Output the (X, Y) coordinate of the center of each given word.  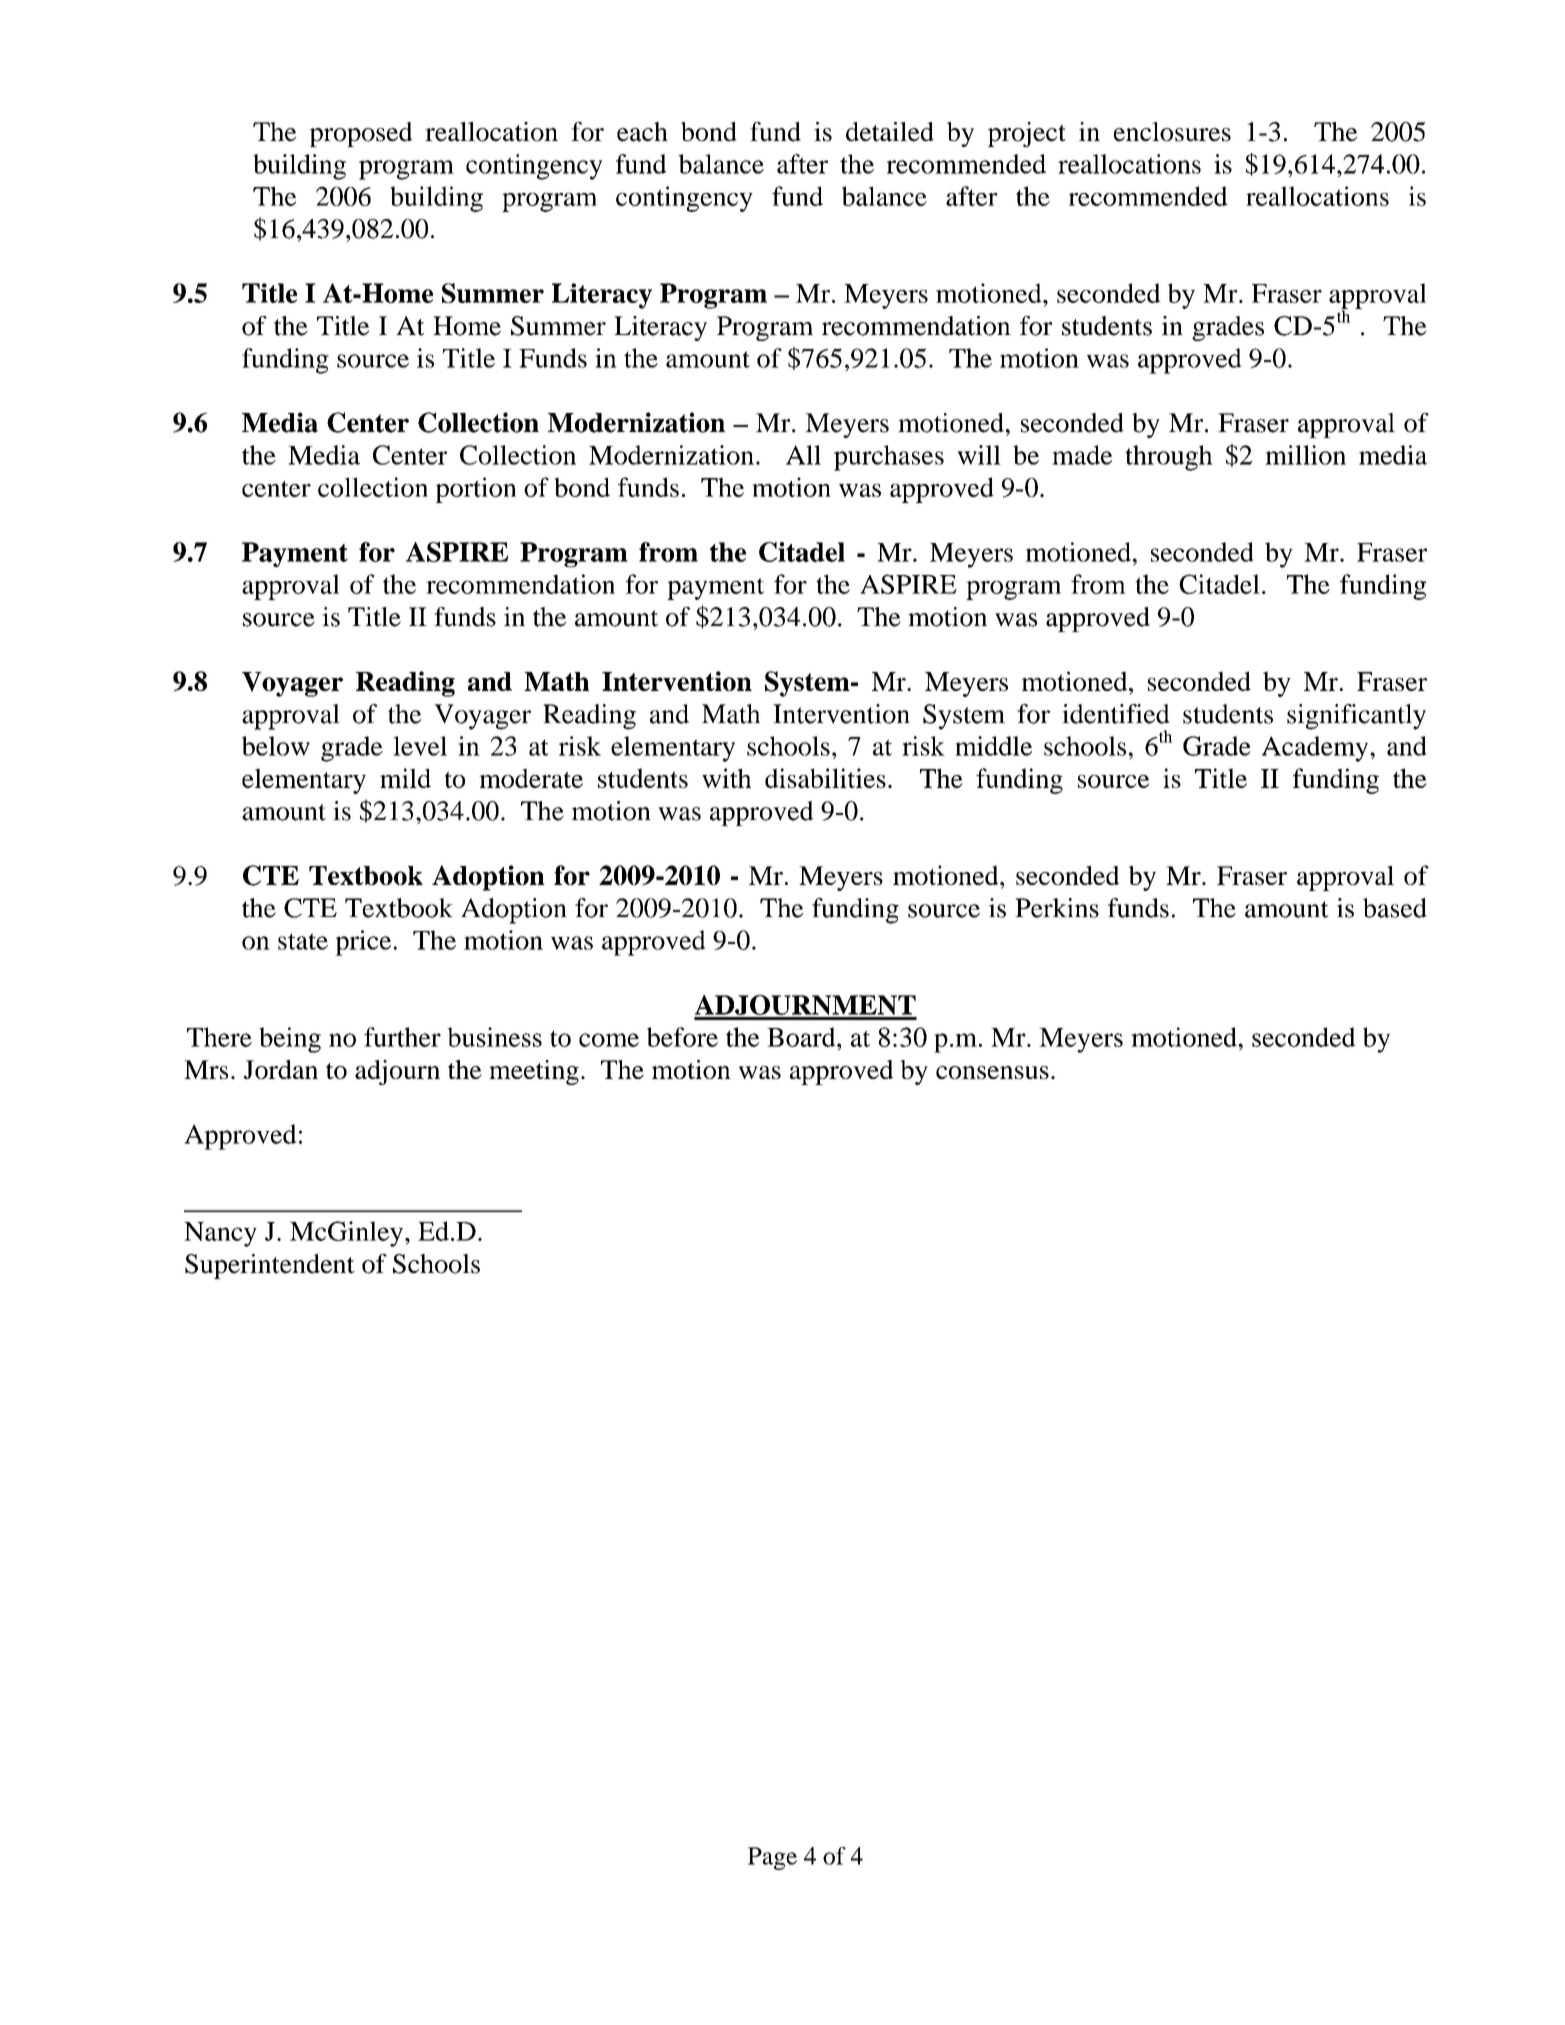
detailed (890, 132)
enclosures (1172, 132)
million (1305, 455)
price (364, 943)
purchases (889, 458)
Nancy (220, 1234)
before (682, 1037)
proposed (361, 134)
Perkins (1057, 908)
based (1395, 908)
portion (476, 490)
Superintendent (270, 1266)
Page (772, 1858)
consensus (992, 1072)
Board (802, 1037)
